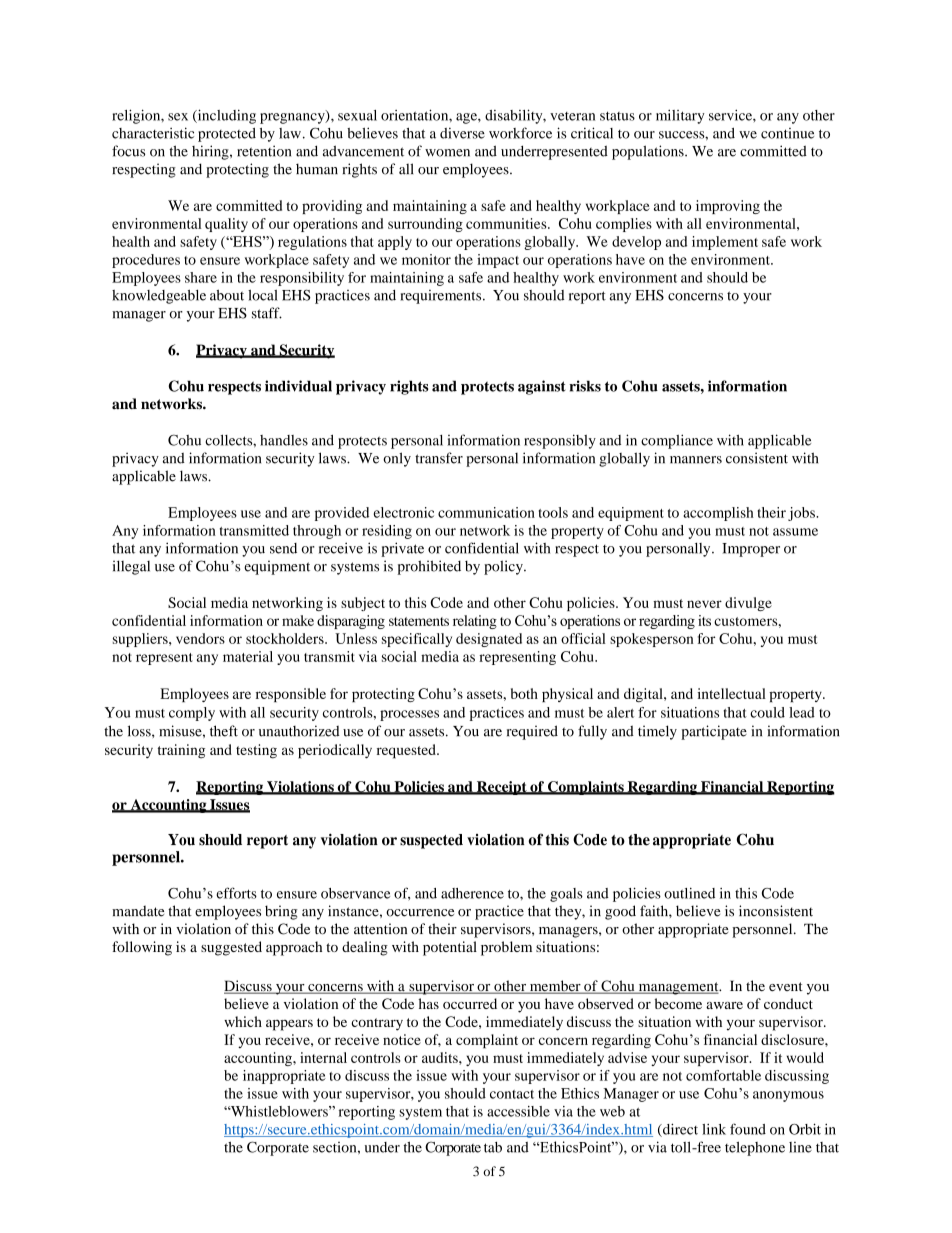 The height and width of the screenshot is (1233, 952). What do you see at coordinates (243, 1021) in the screenshot?
I see `which` at bounding box center [243, 1021].
